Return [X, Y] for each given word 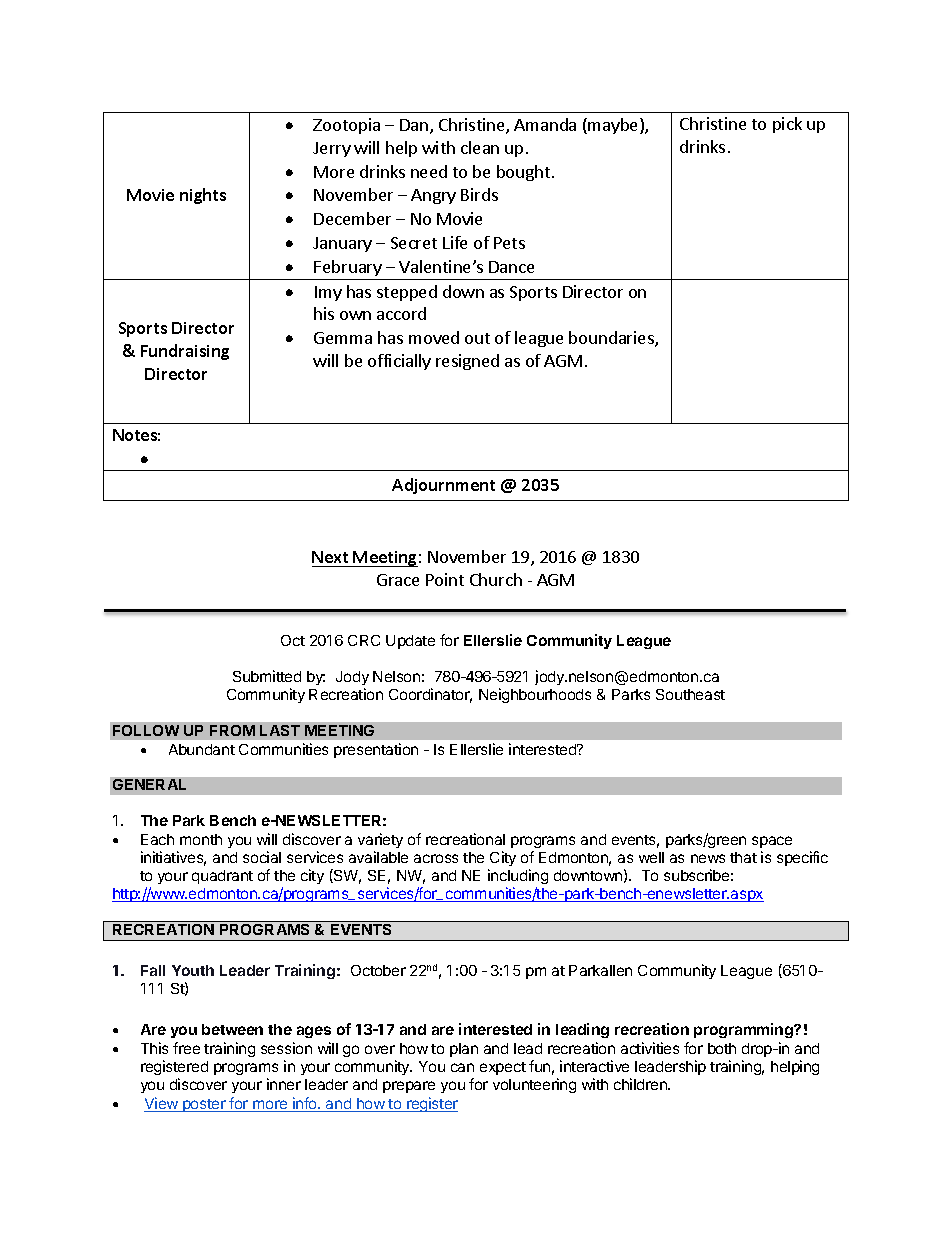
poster [204, 1105]
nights [203, 196]
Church [496, 579]
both [722, 1048]
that [743, 857]
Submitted [267, 676]
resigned [467, 362]
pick [787, 125]
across [436, 858]
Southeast [690, 694]
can [462, 1067]
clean [480, 147]
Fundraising [185, 352]
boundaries [612, 339]
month [201, 839]
